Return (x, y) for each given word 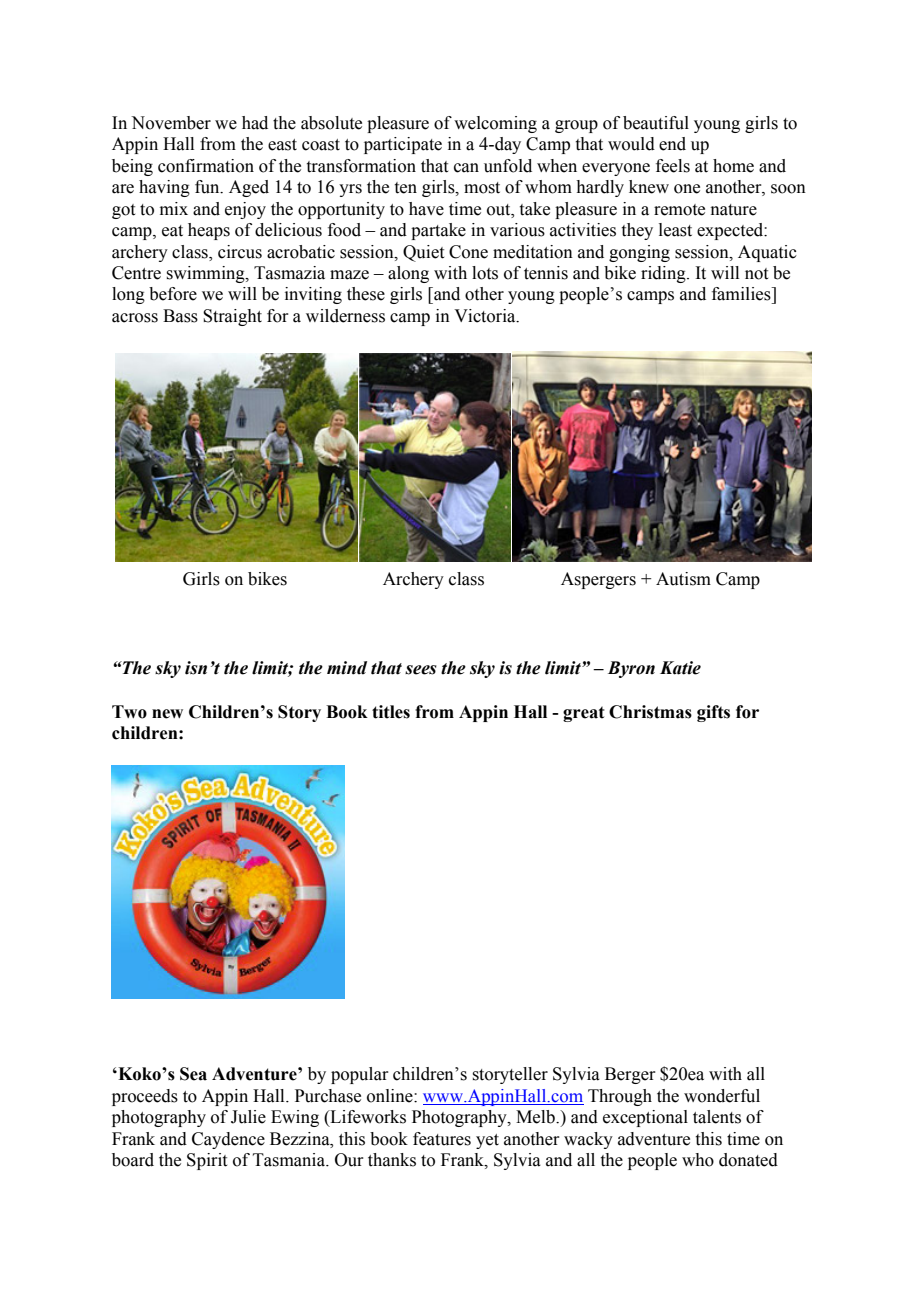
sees (421, 670)
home (733, 166)
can (466, 168)
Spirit (207, 1161)
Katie (680, 668)
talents (717, 1117)
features (442, 1139)
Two (129, 712)
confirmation (206, 166)
